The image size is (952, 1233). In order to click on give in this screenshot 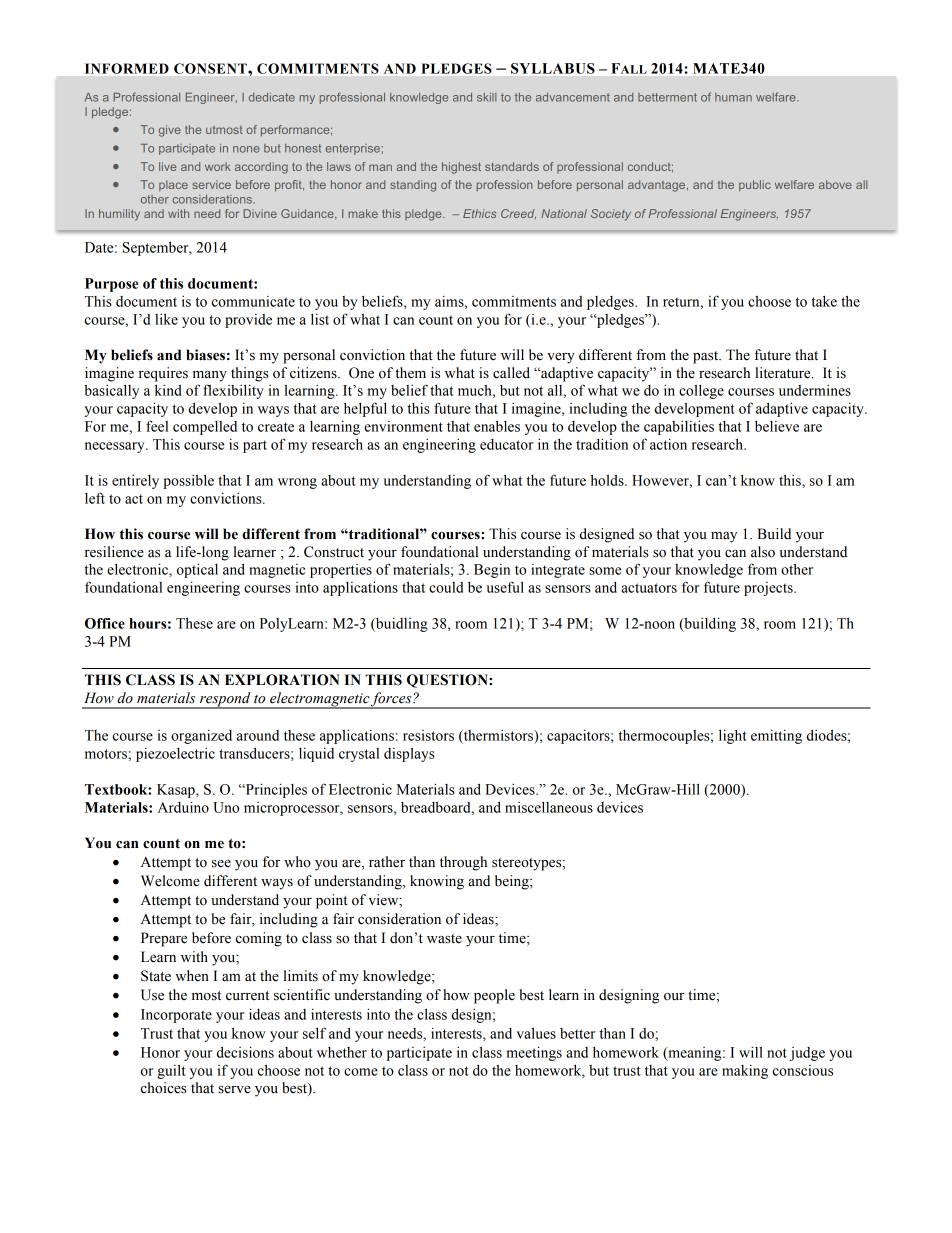, I will do `click(170, 131)`.
